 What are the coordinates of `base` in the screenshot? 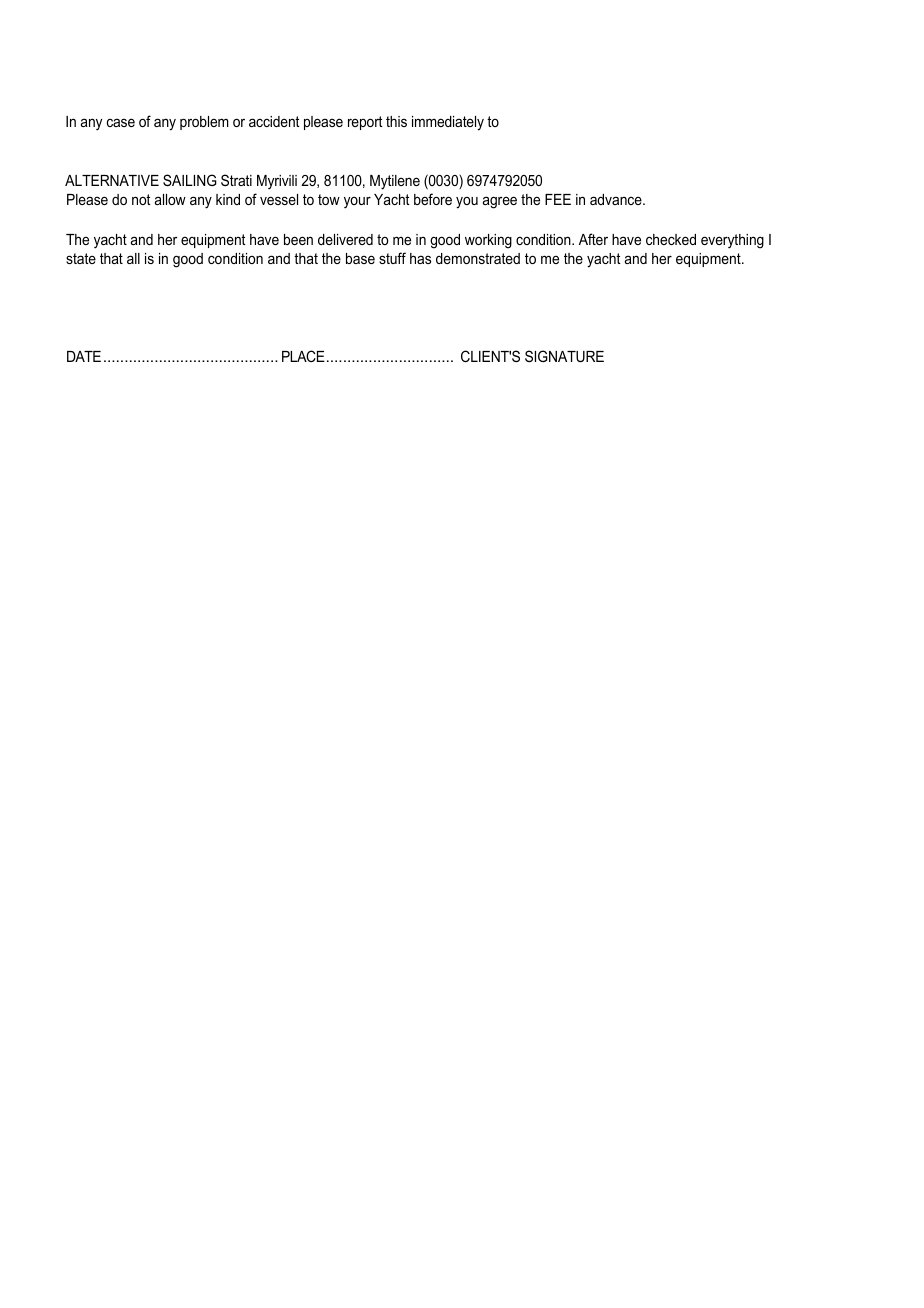 It's located at (360, 258).
